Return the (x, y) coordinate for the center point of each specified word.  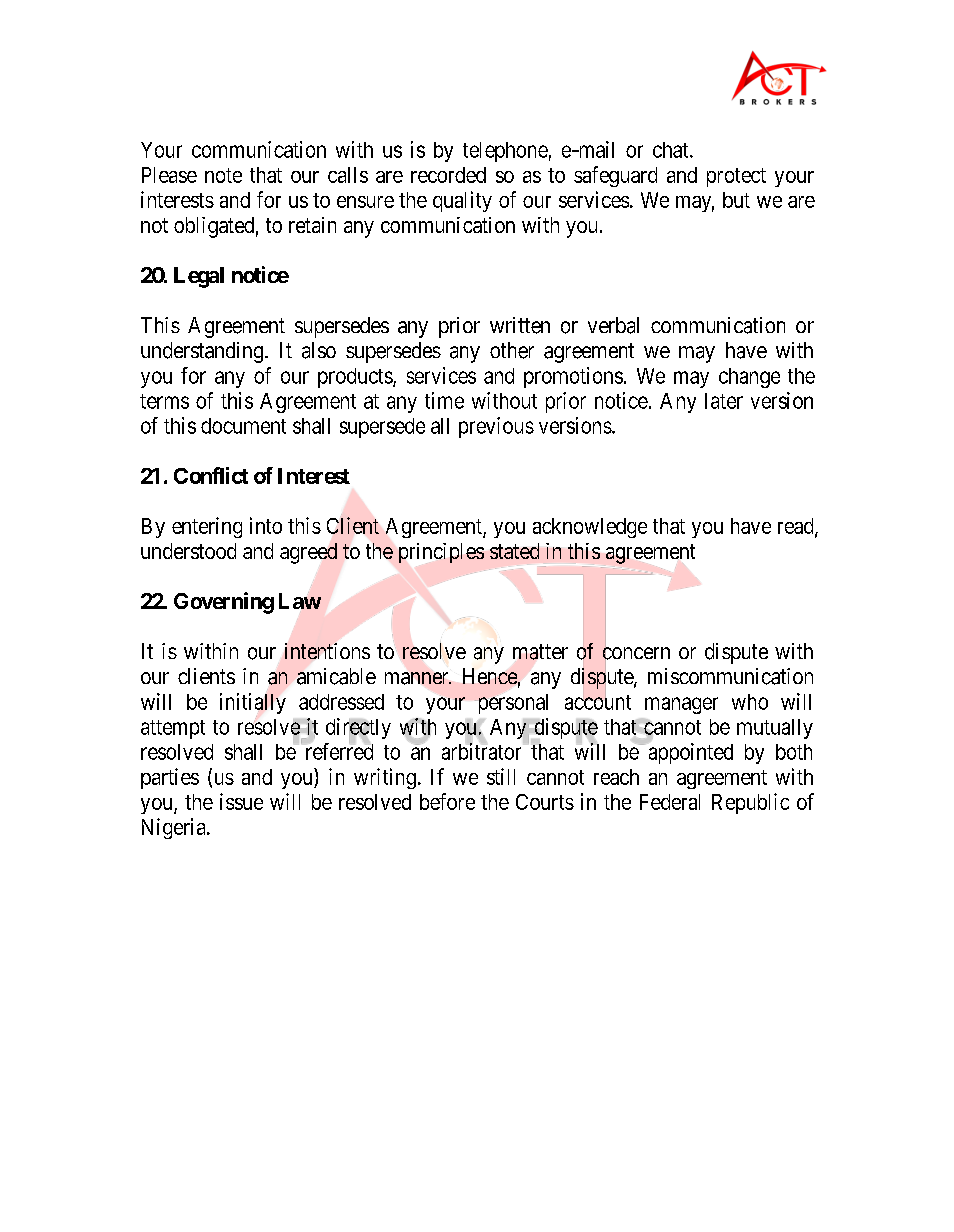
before (447, 801)
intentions (327, 651)
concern (636, 654)
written (520, 325)
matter (540, 652)
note (223, 175)
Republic (750, 803)
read (797, 527)
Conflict (211, 475)
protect (736, 177)
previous (496, 427)
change (749, 378)
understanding (202, 352)
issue (241, 801)
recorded (448, 175)
